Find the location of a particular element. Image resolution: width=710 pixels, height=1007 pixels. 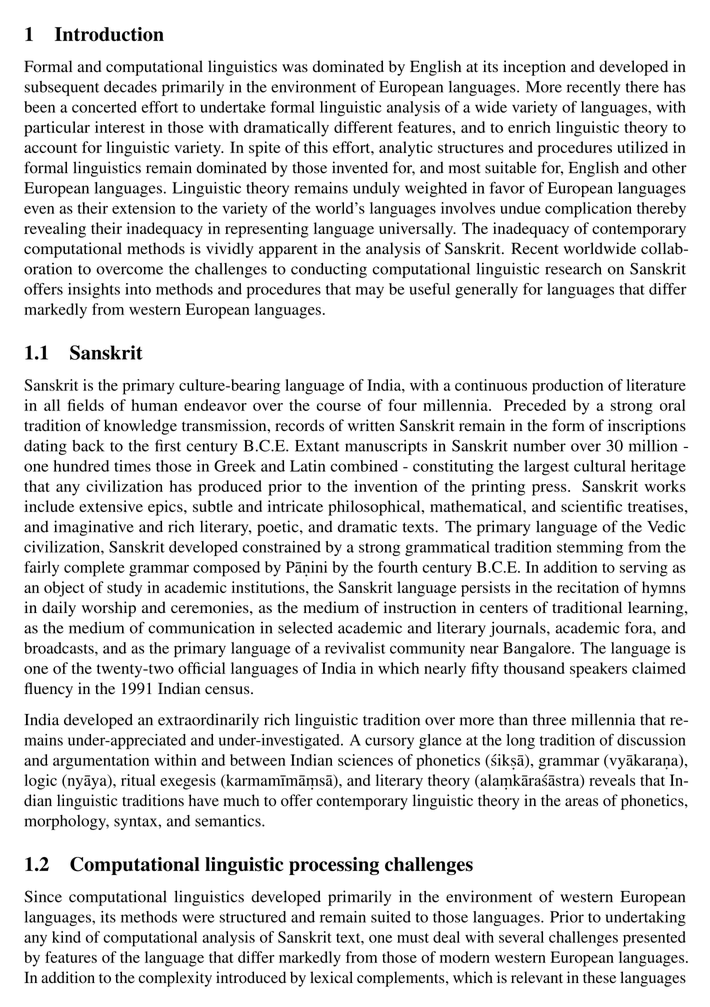

decades is located at coordinates (130, 87).
